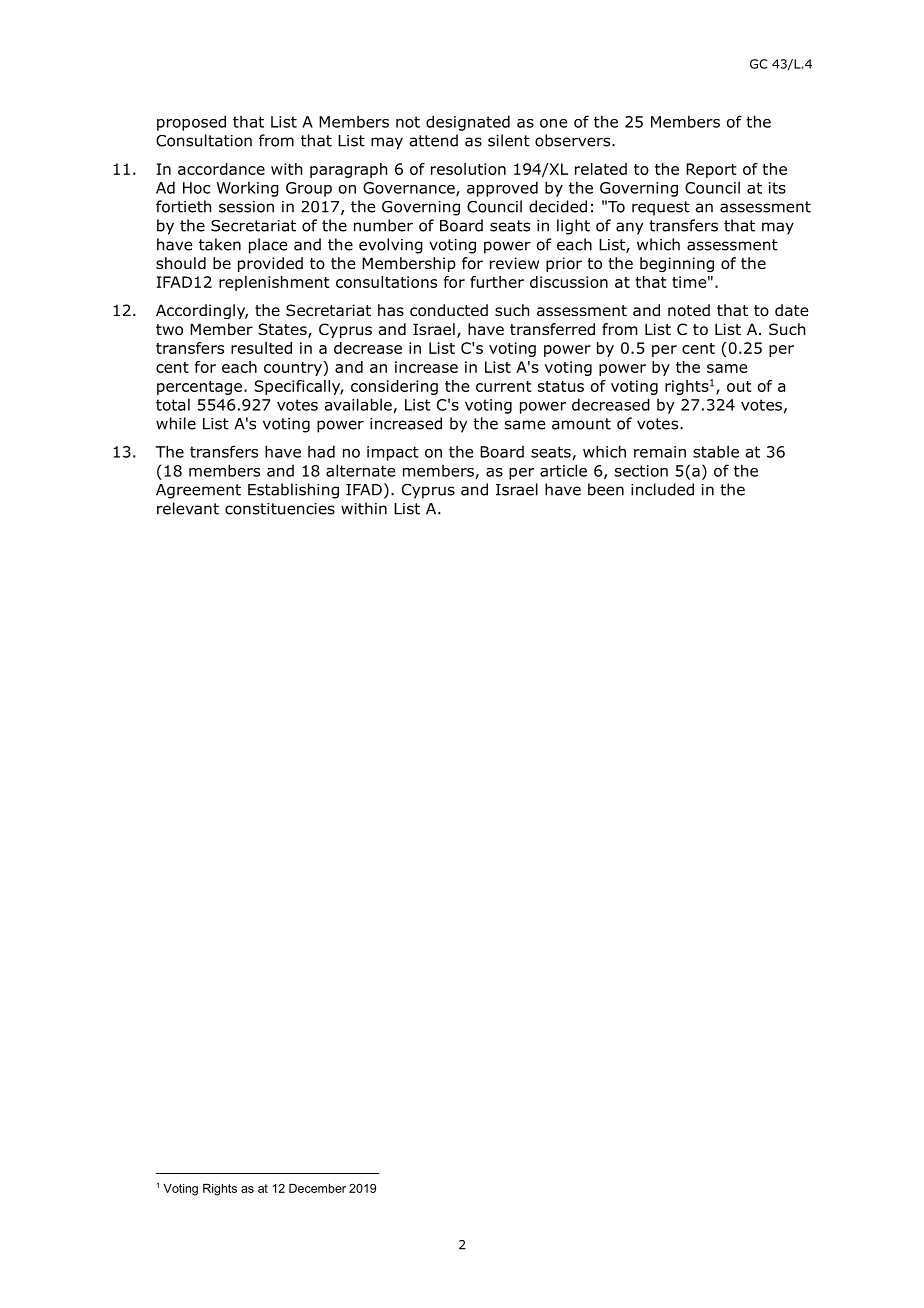 This screenshot has height=1308, width=924. Describe the element at coordinates (662, 489) in the screenshot. I see `included` at that location.
